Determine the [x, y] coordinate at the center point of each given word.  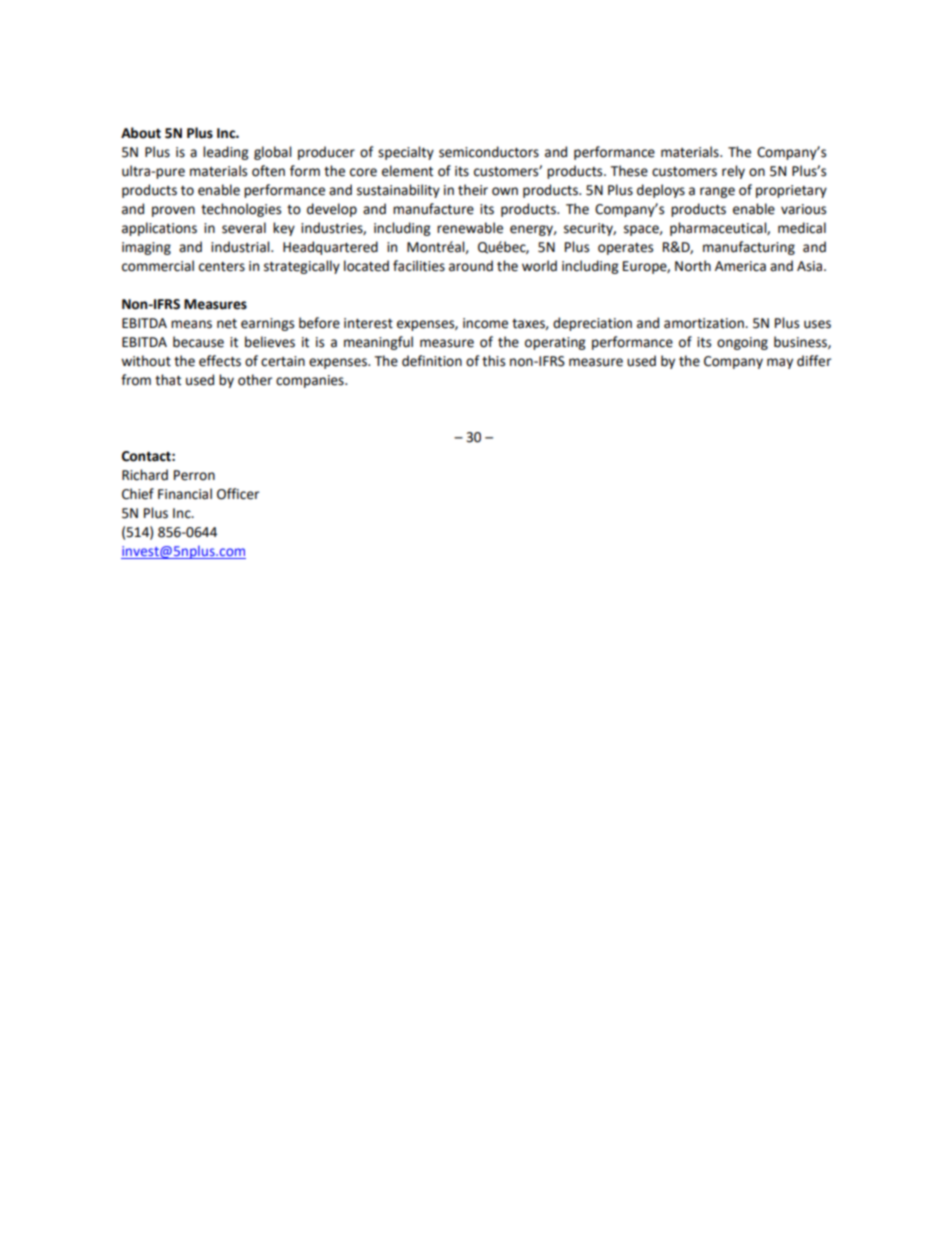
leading [225, 153]
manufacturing [749, 248]
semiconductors [489, 152]
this [493, 361]
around [471, 266]
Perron [194, 475]
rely [733, 172]
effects [220, 361]
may [780, 363]
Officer [238, 494]
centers [222, 267]
